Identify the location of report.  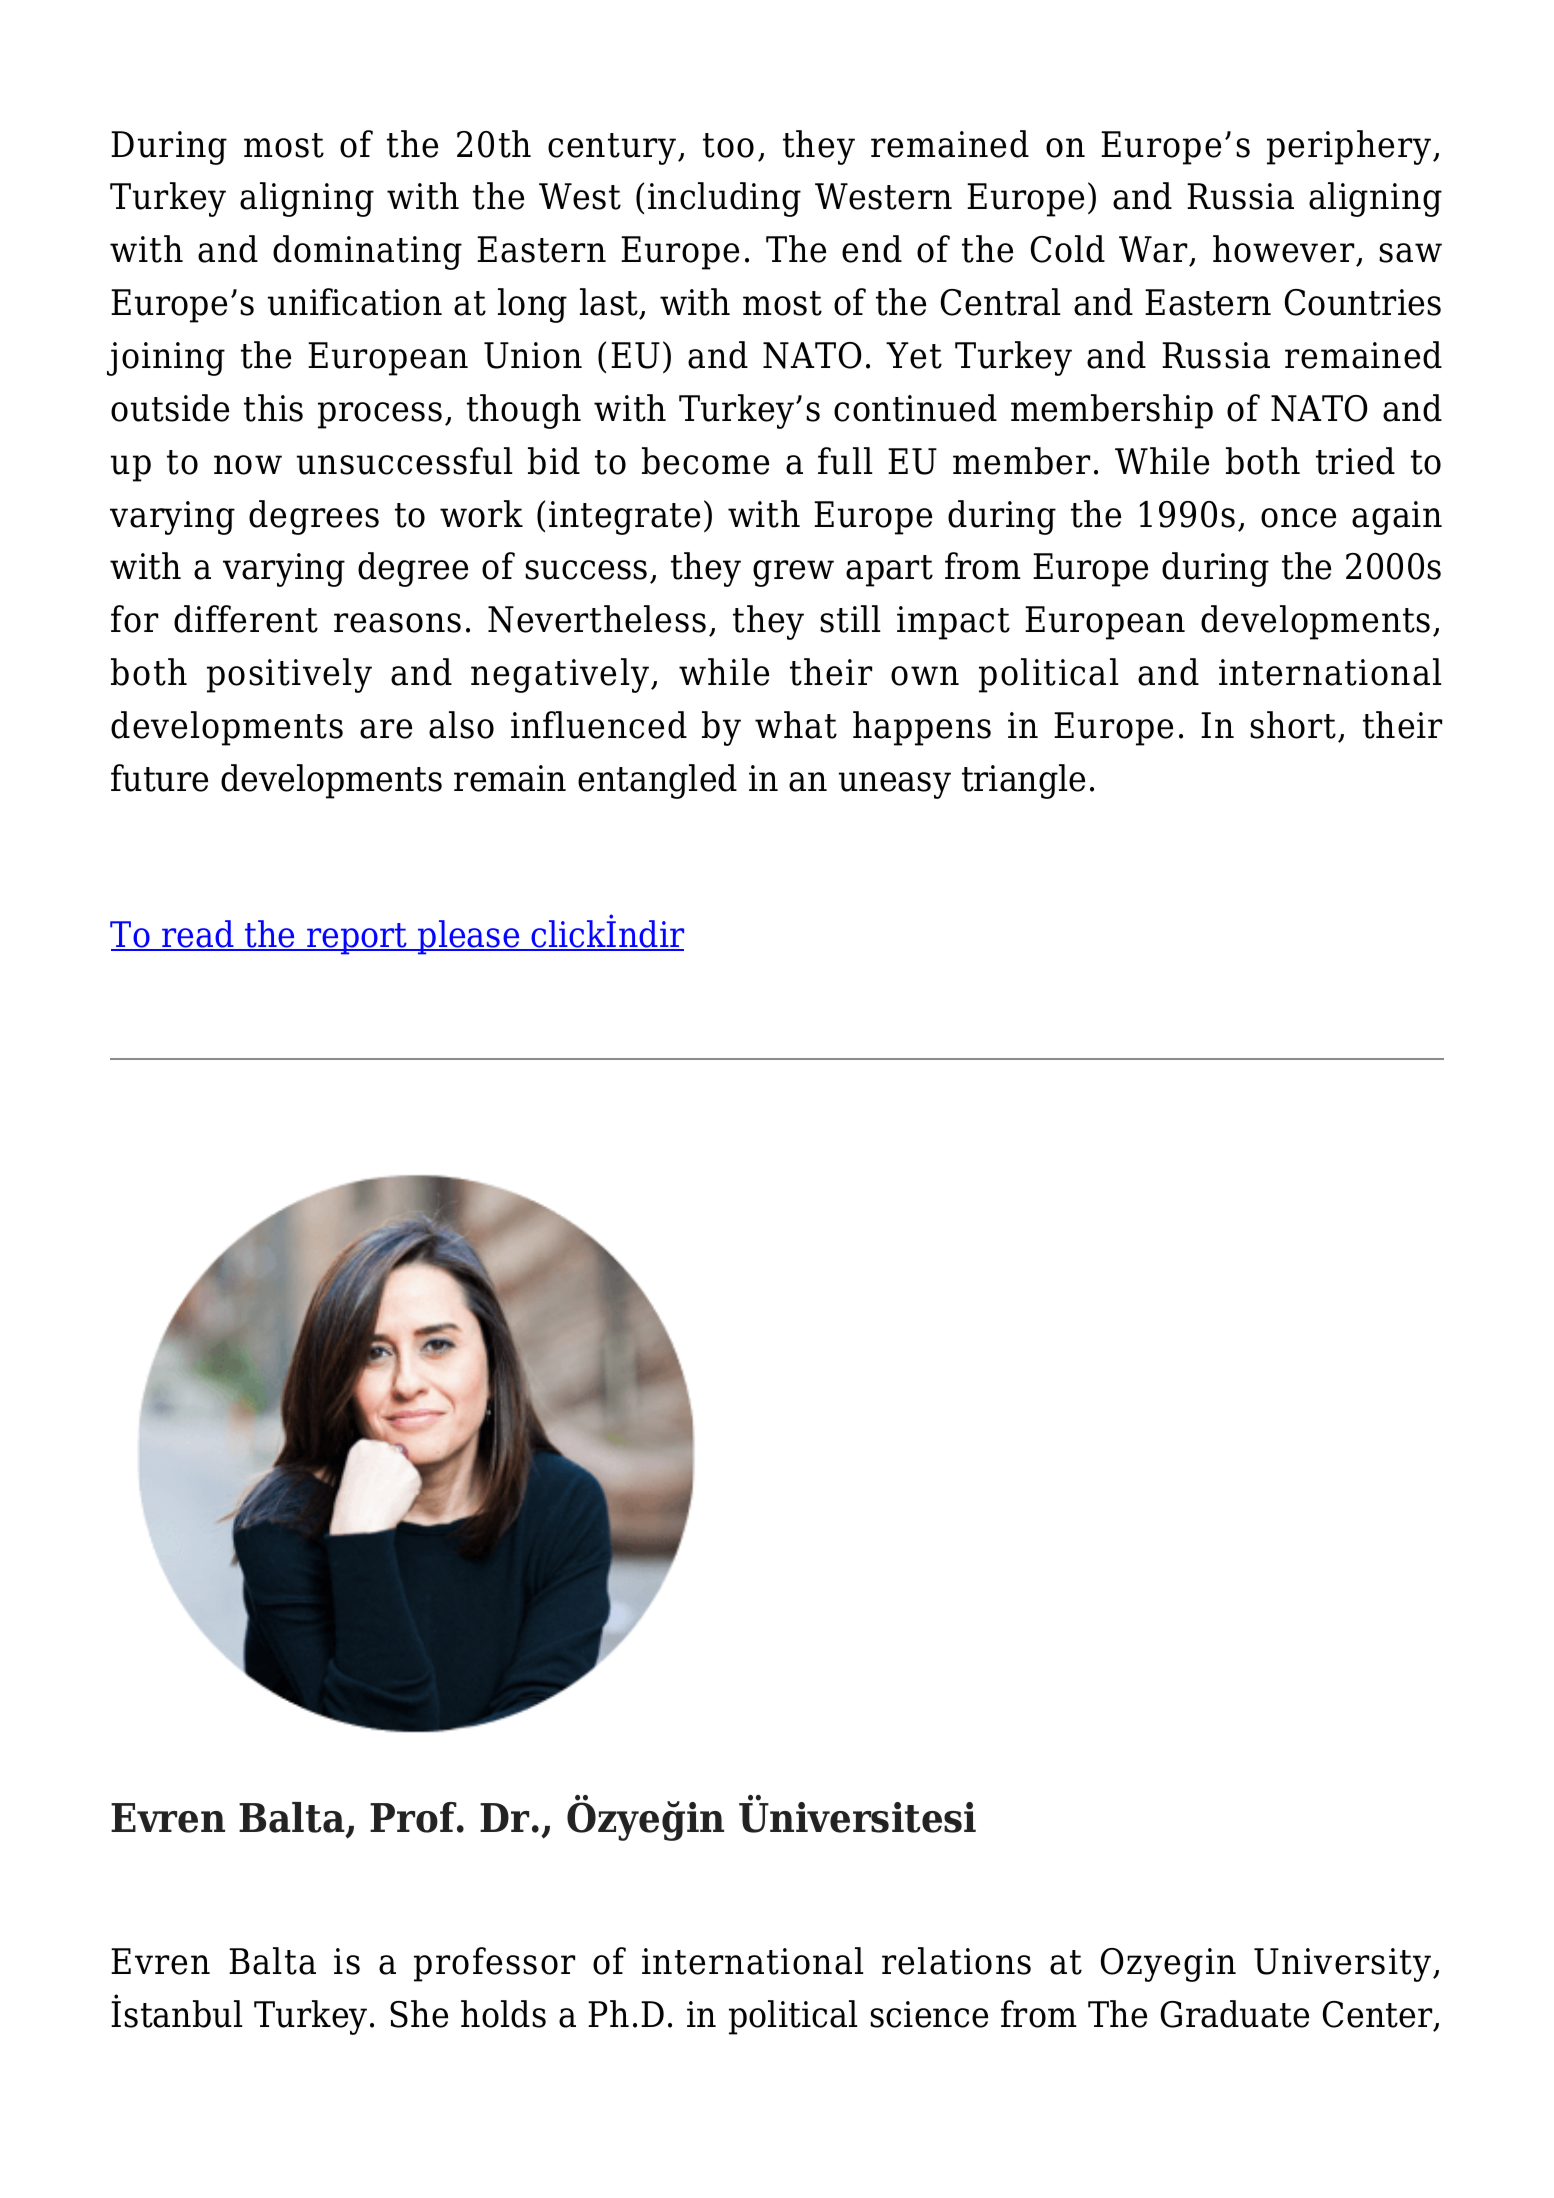
(357, 939).
